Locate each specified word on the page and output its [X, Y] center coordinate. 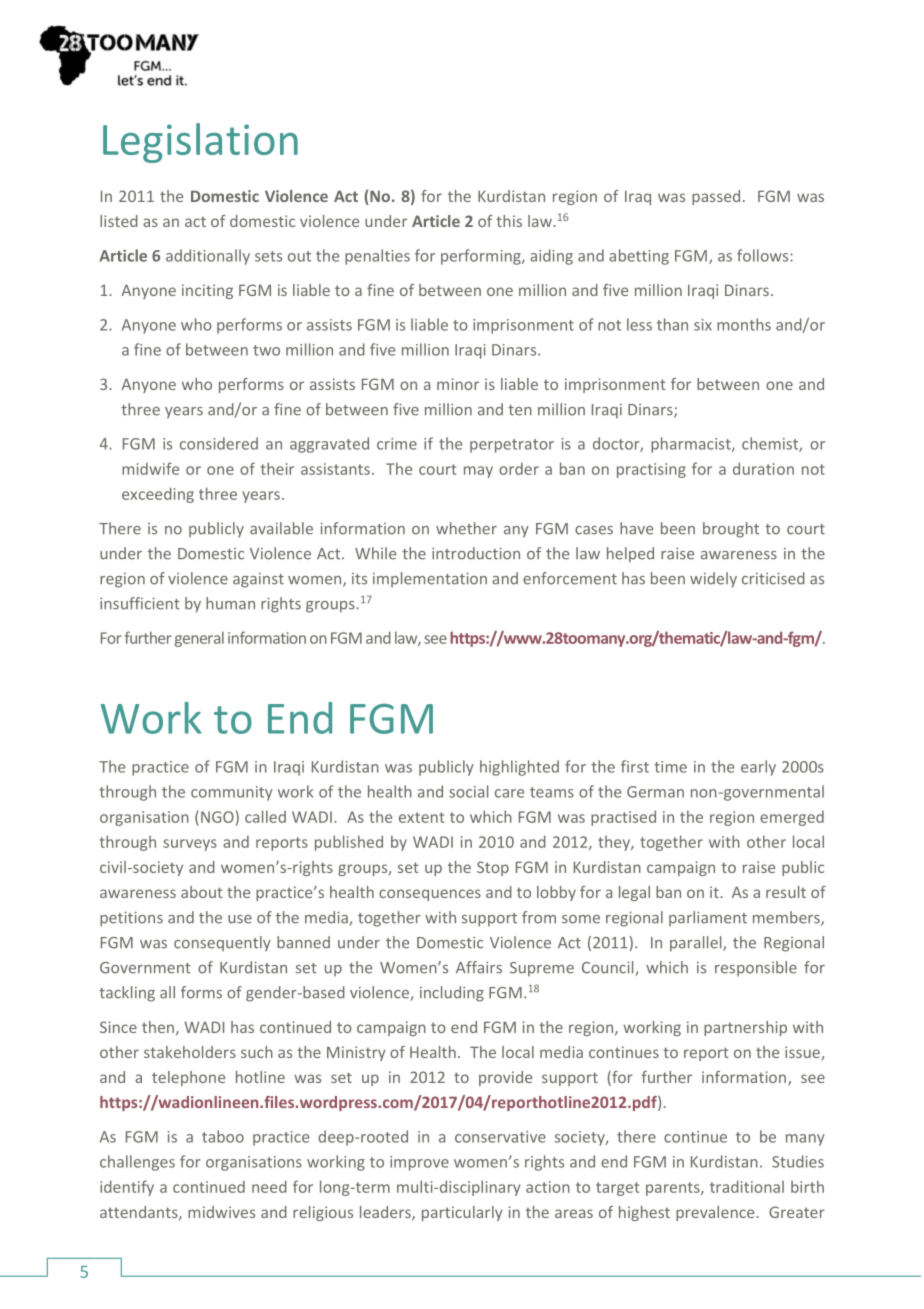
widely [713, 580]
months [744, 324]
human [230, 603]
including [452, 994]
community [232, 793]
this [509, 221]
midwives [221, 1212]
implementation [430, 579]
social [468, 791]
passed [716, 197]
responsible [756, 968]
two [266, 350]
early [758, 768]
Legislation [200, 143]
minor [458, 384]
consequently [222, 944]
